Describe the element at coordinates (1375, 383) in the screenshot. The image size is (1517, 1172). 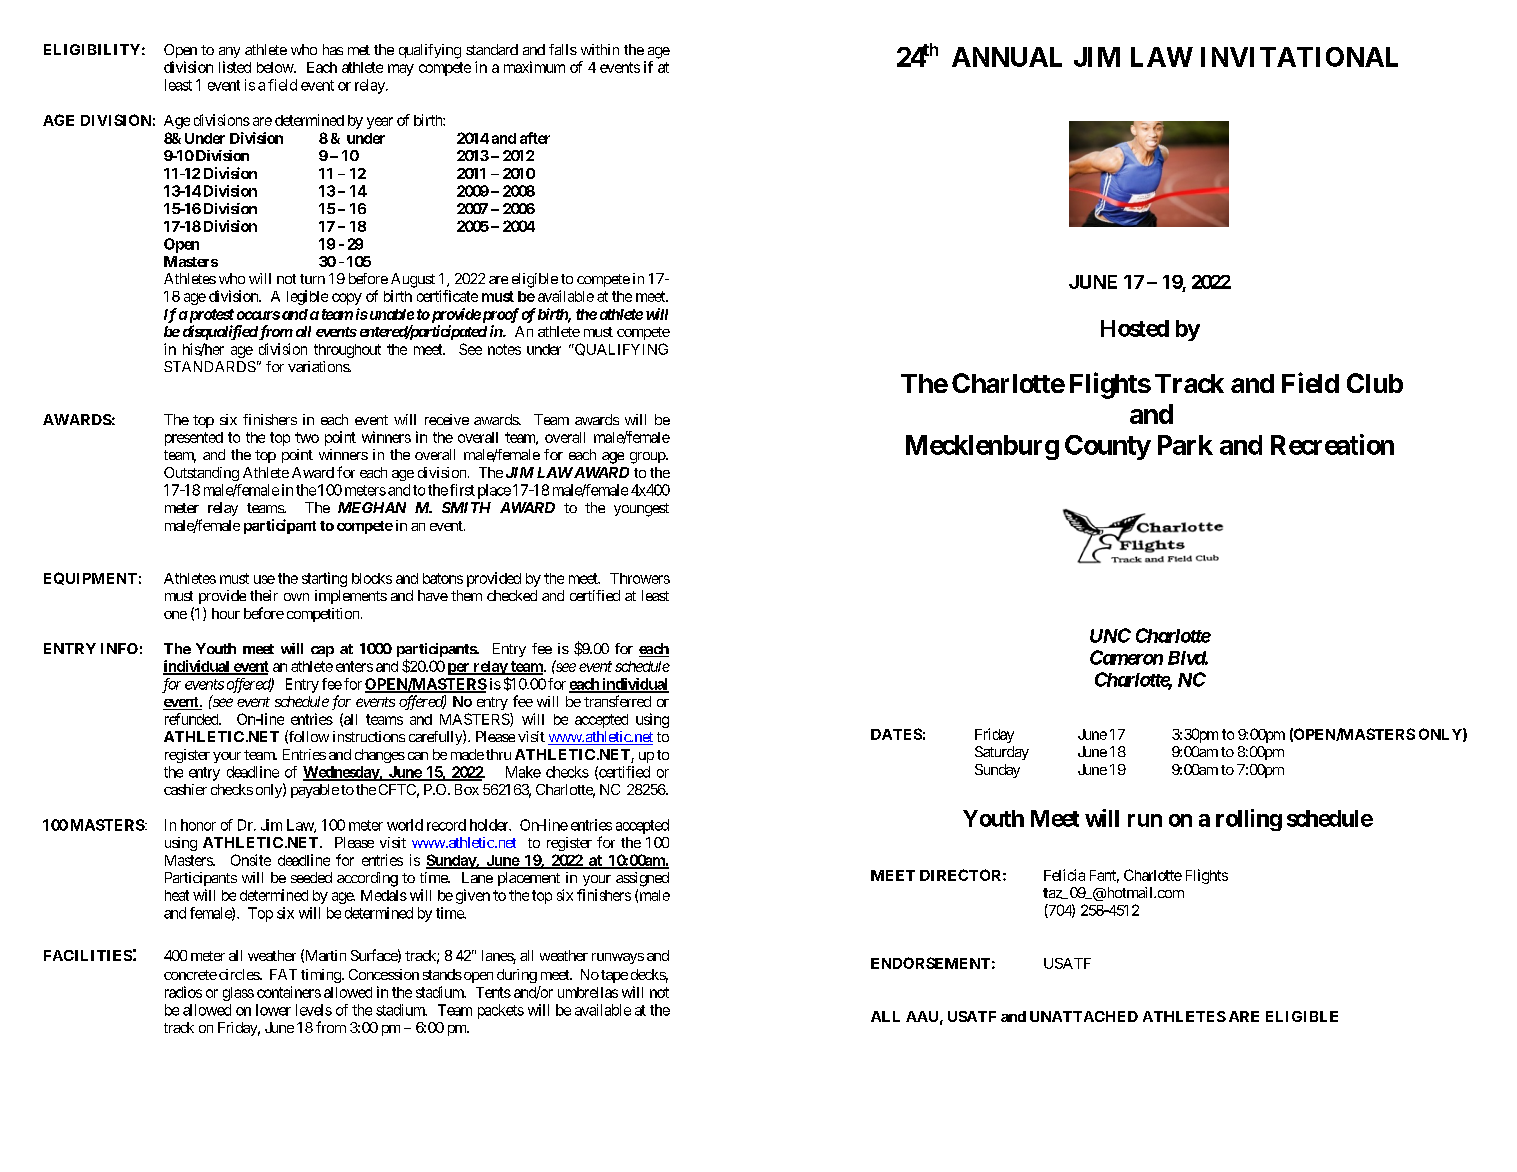
I see `Club` at that location.
